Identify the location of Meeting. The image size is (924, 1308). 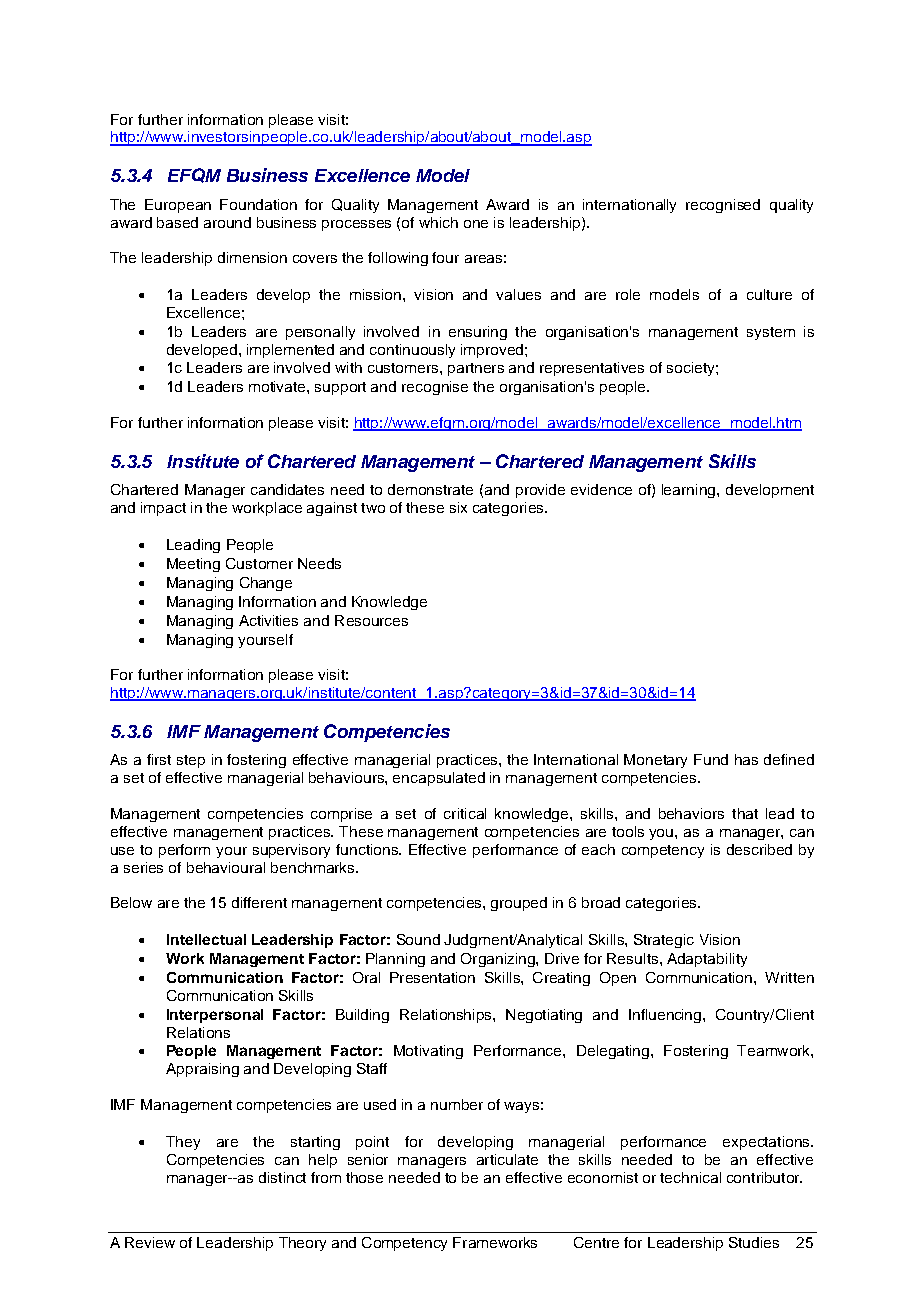
(193, 565).
